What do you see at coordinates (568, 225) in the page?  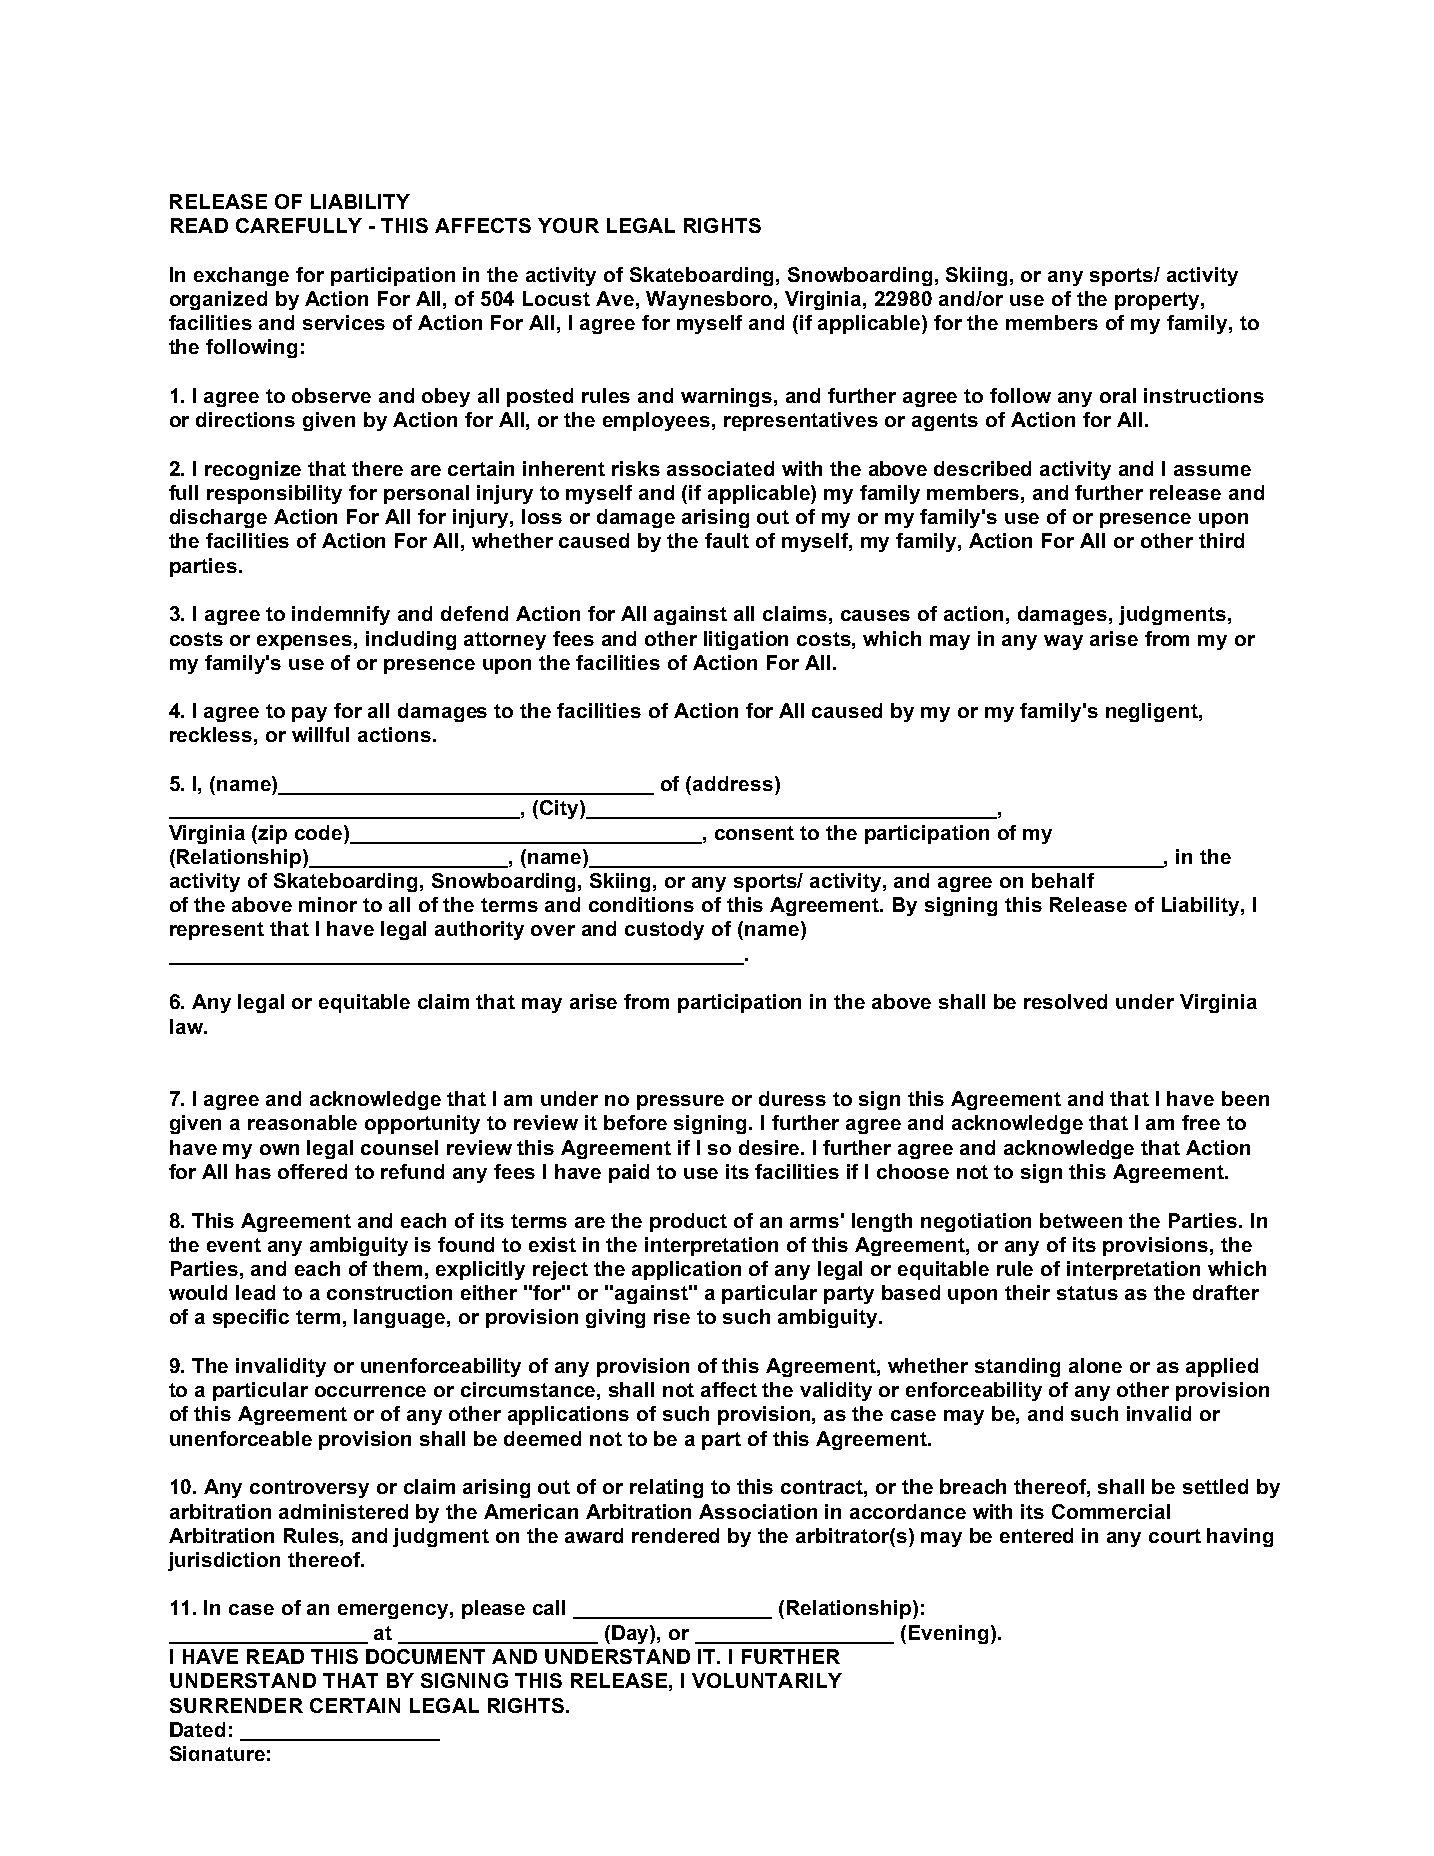 I see `YOUR` at bounding box center [568, 225].
